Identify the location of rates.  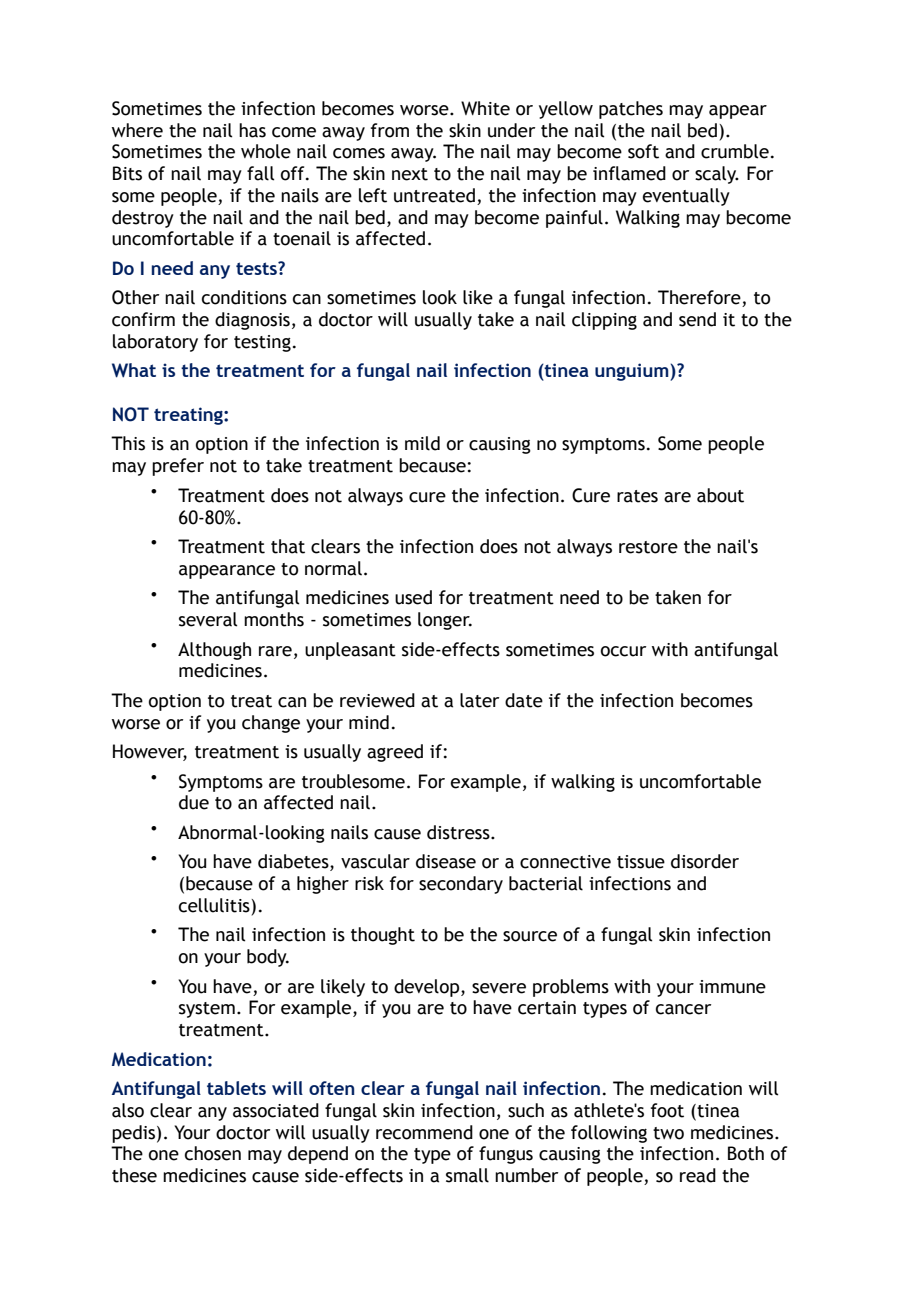
(637, 496).
